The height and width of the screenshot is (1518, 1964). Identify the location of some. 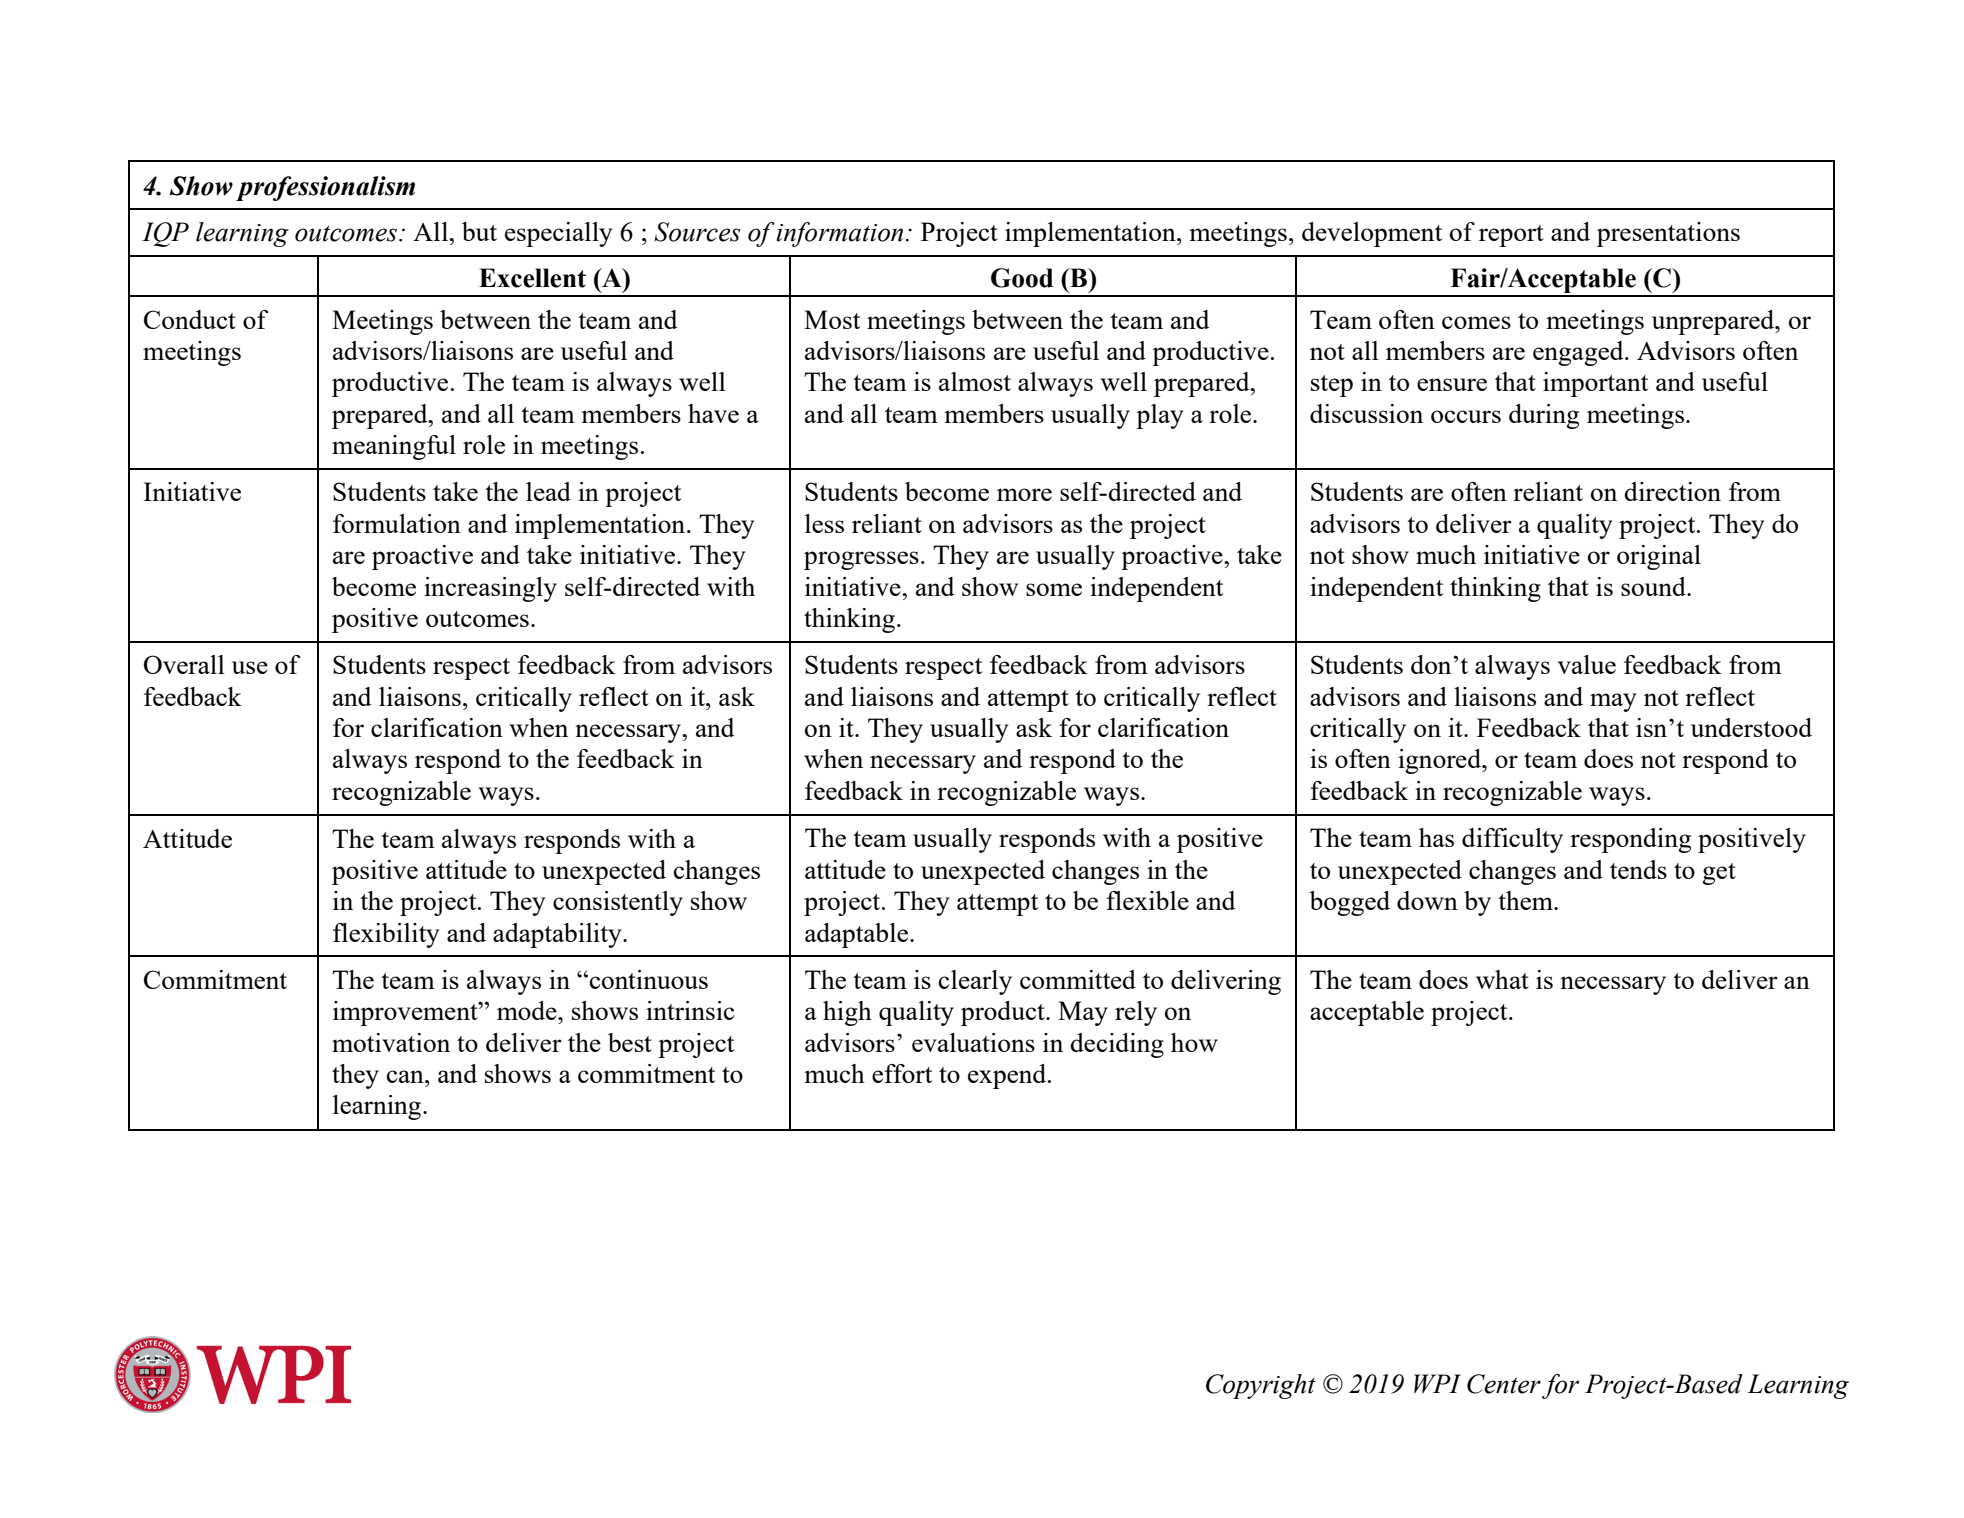
(1054, 589).
